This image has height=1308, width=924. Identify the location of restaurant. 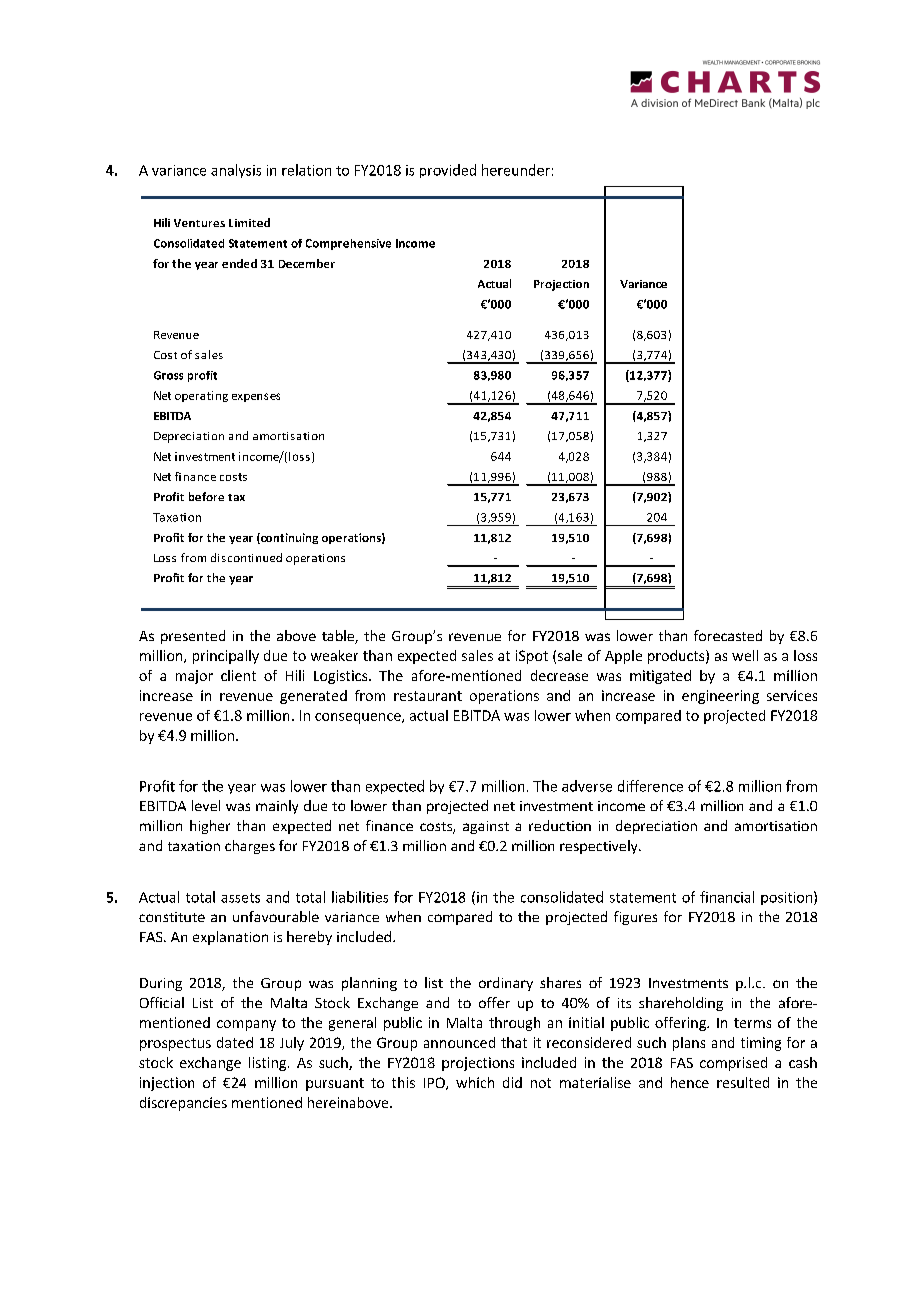
(428, 696).
